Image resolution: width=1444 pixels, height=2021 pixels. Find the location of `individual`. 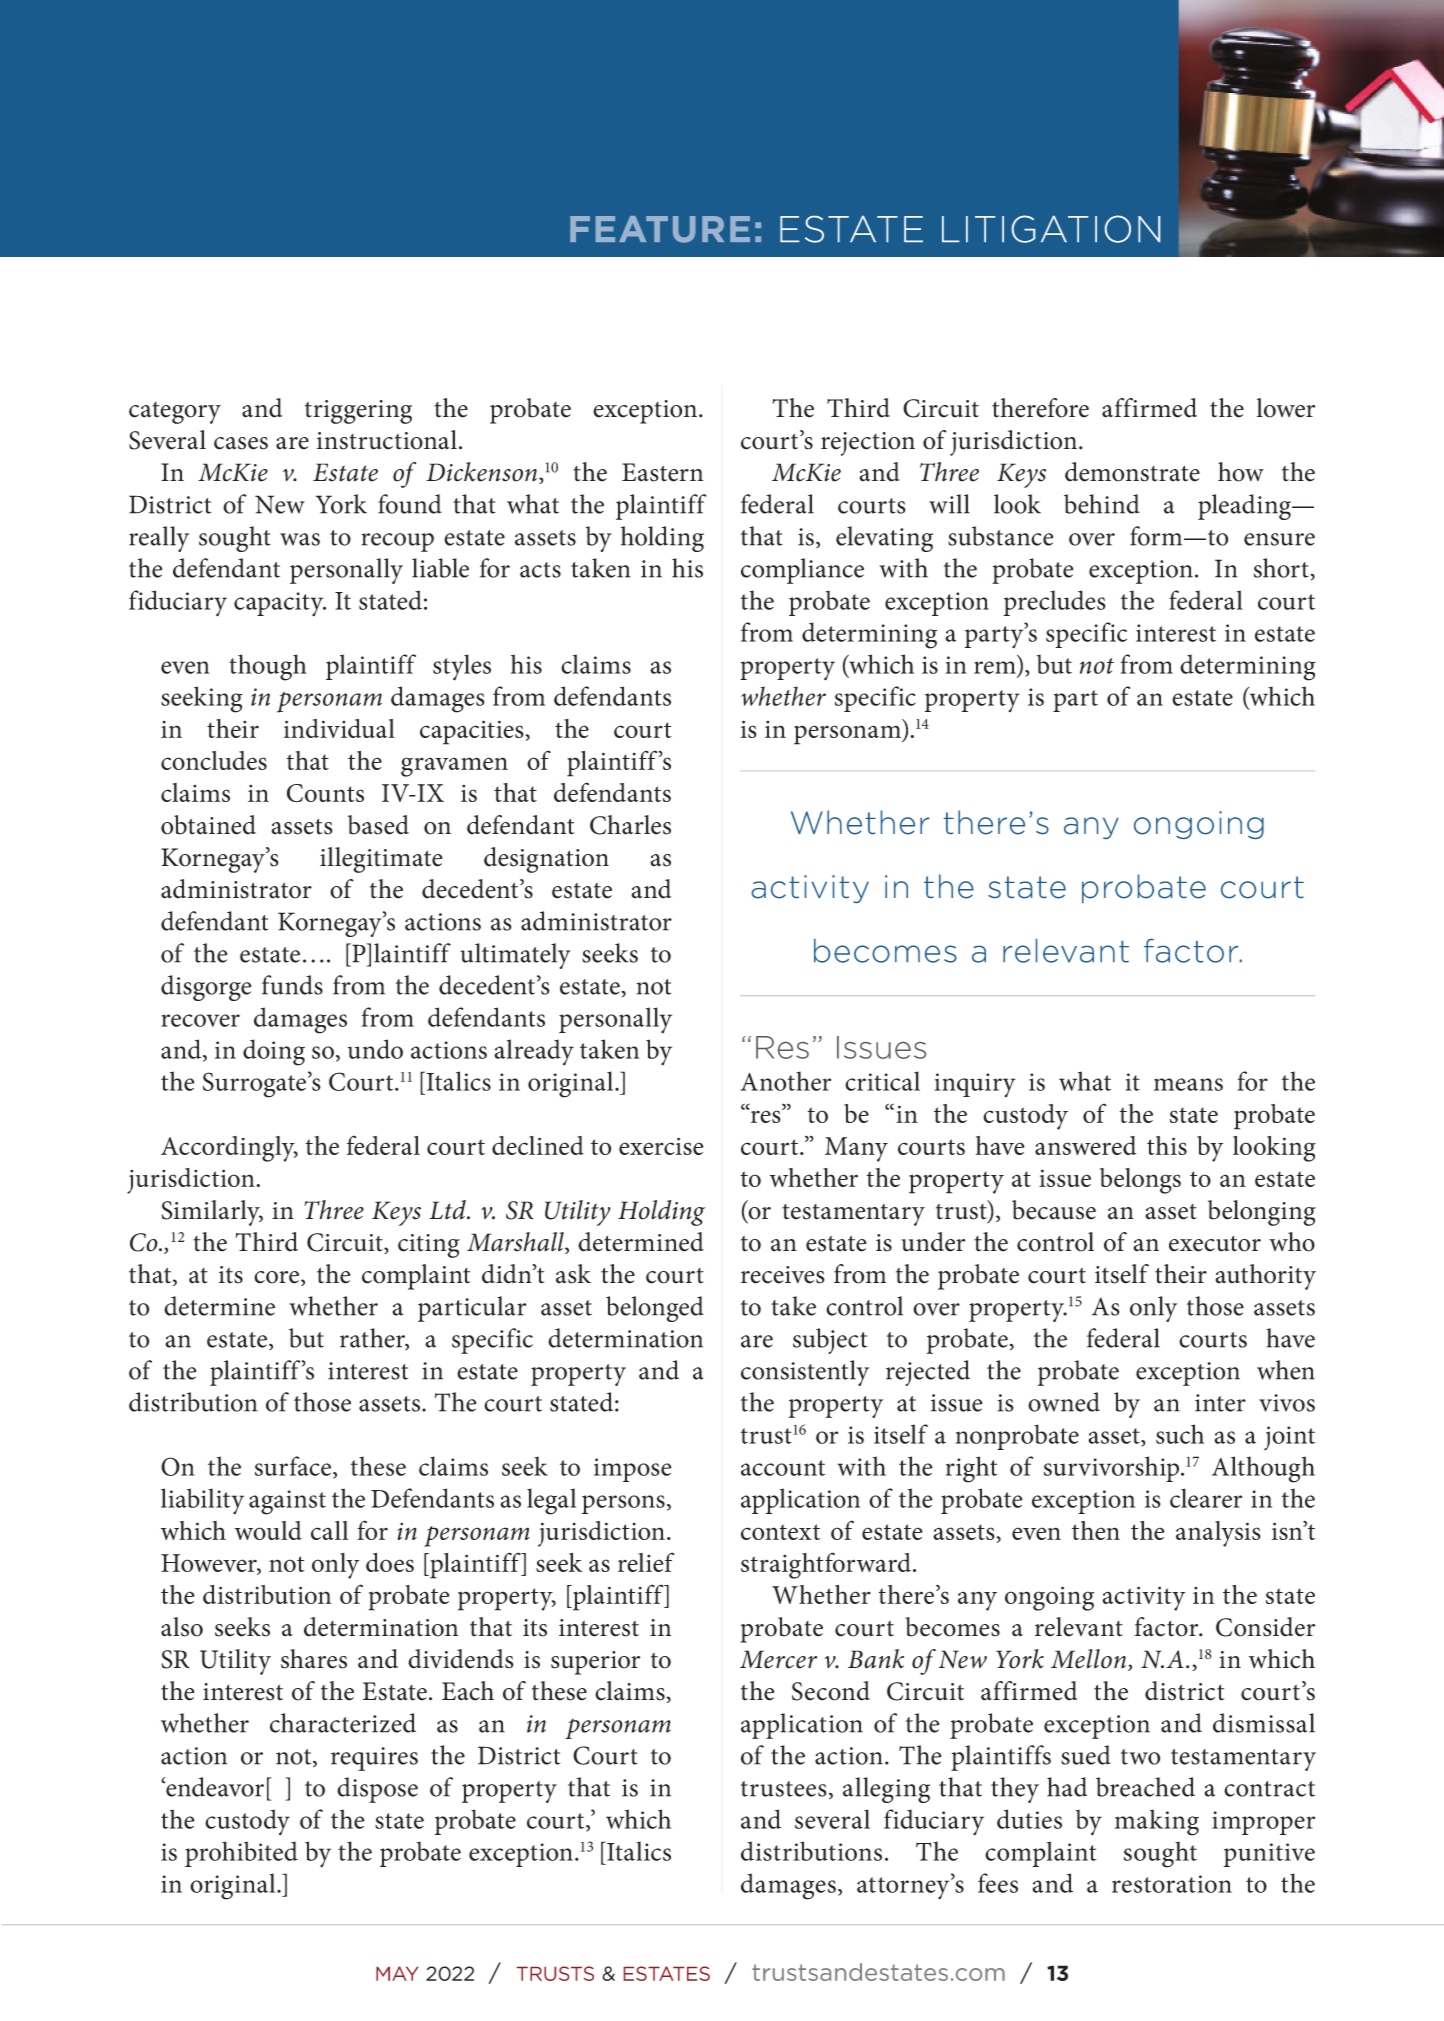

individual is located at coordinates (339, 728).
